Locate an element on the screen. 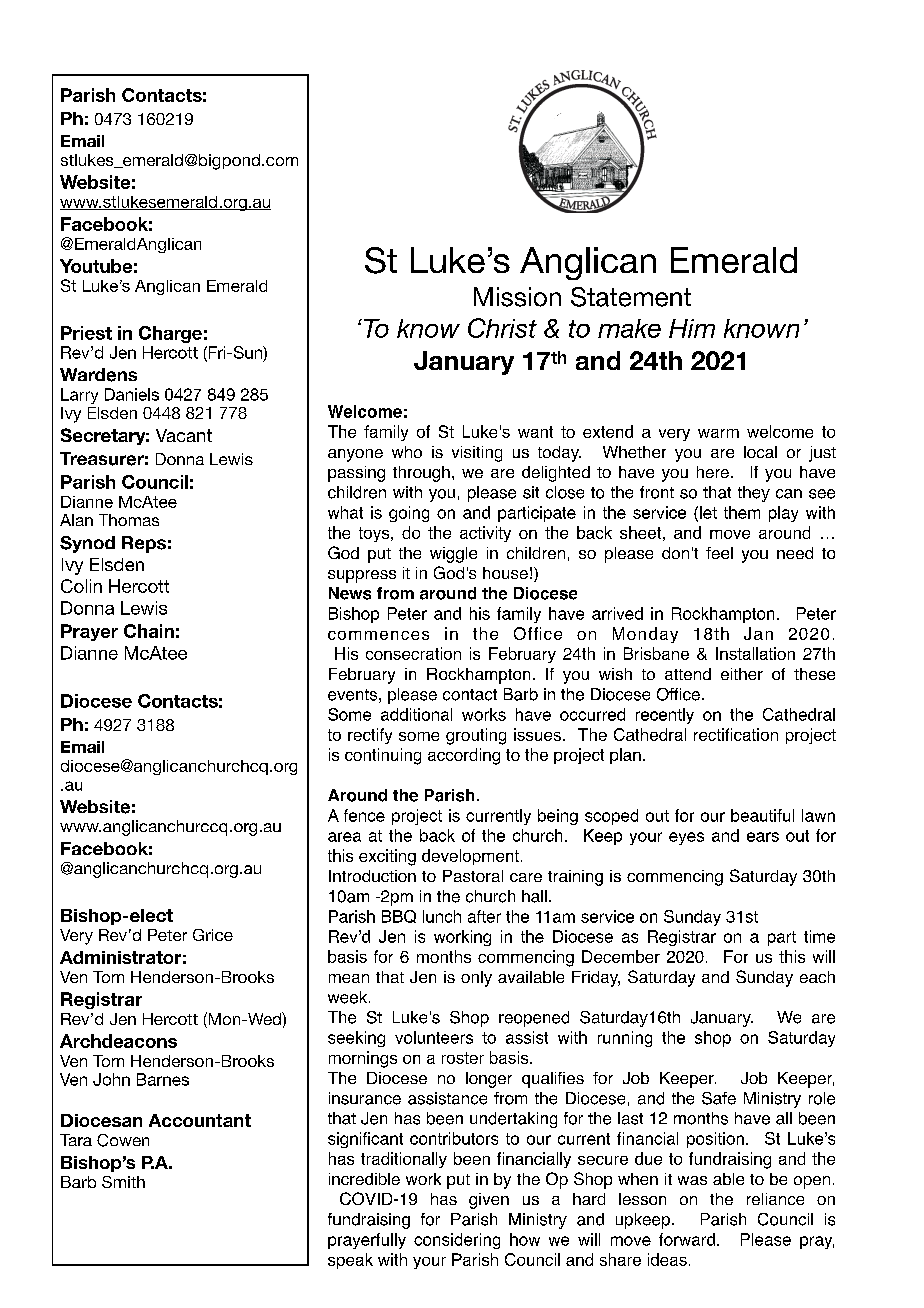 This screenshot has height=1308, width=924. Him is located at coordinates (692, 328).
